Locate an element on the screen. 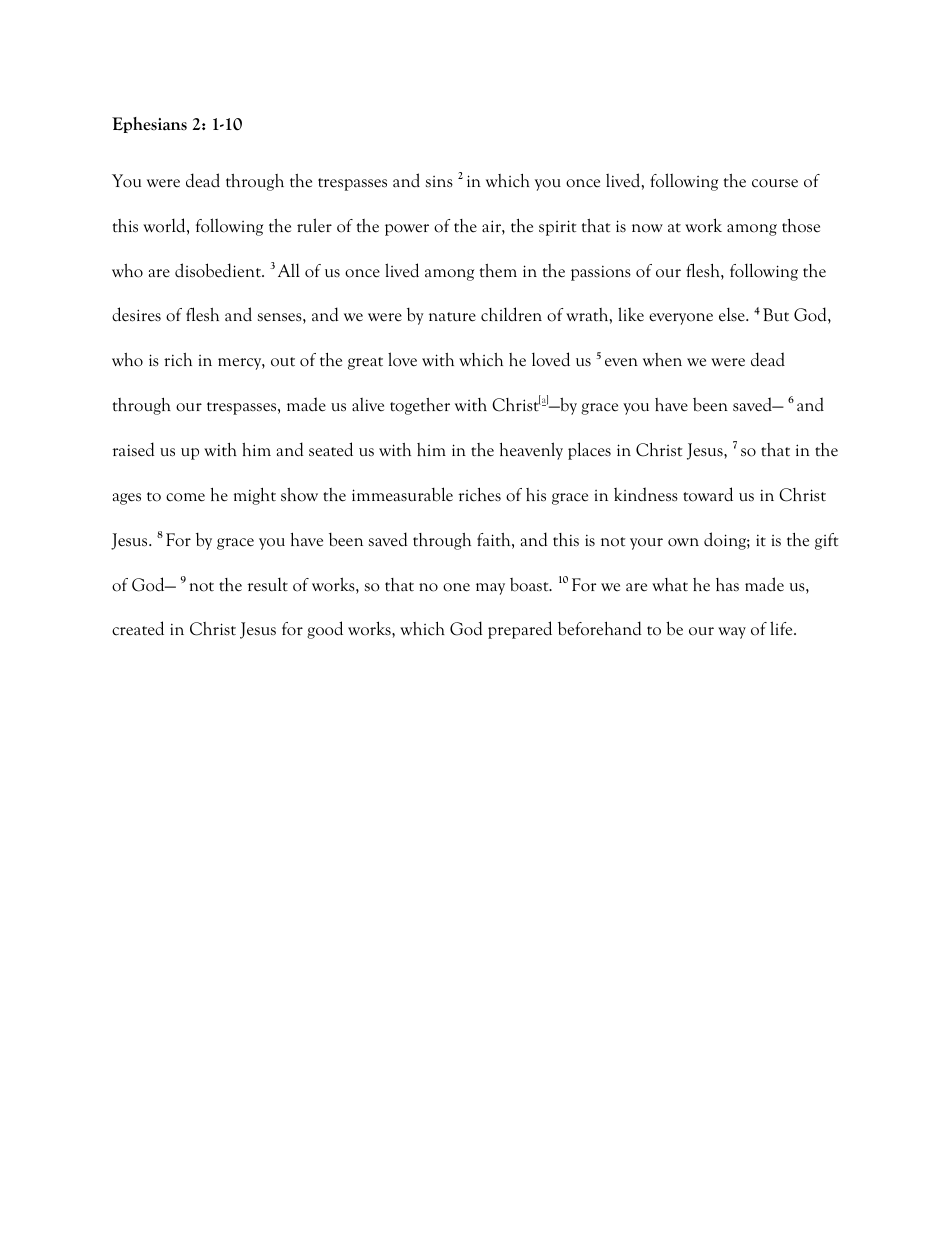  come is located at coordinates (185, 497).
